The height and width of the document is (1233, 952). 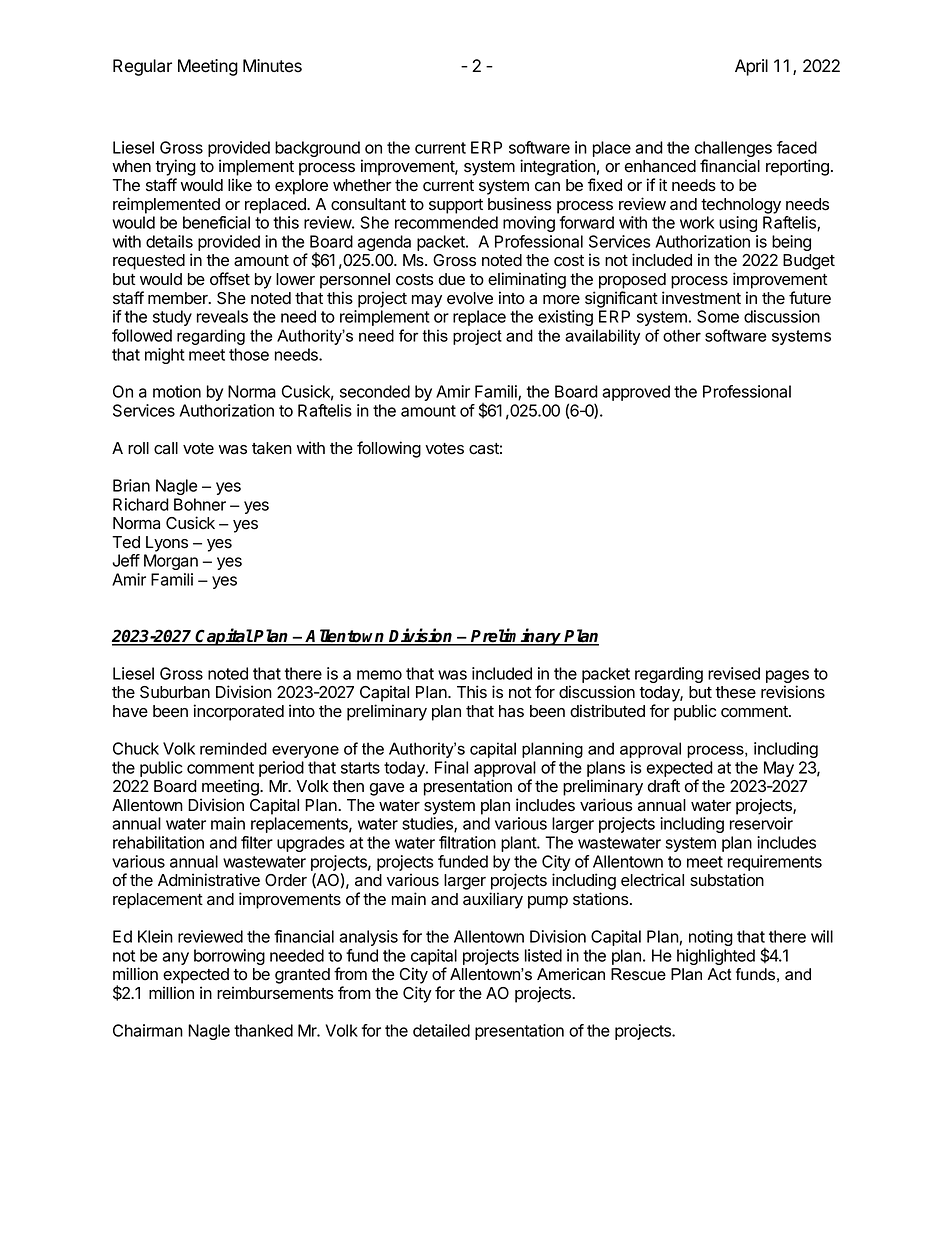 I want to click on incorporated, so click(x=238, y=712).
